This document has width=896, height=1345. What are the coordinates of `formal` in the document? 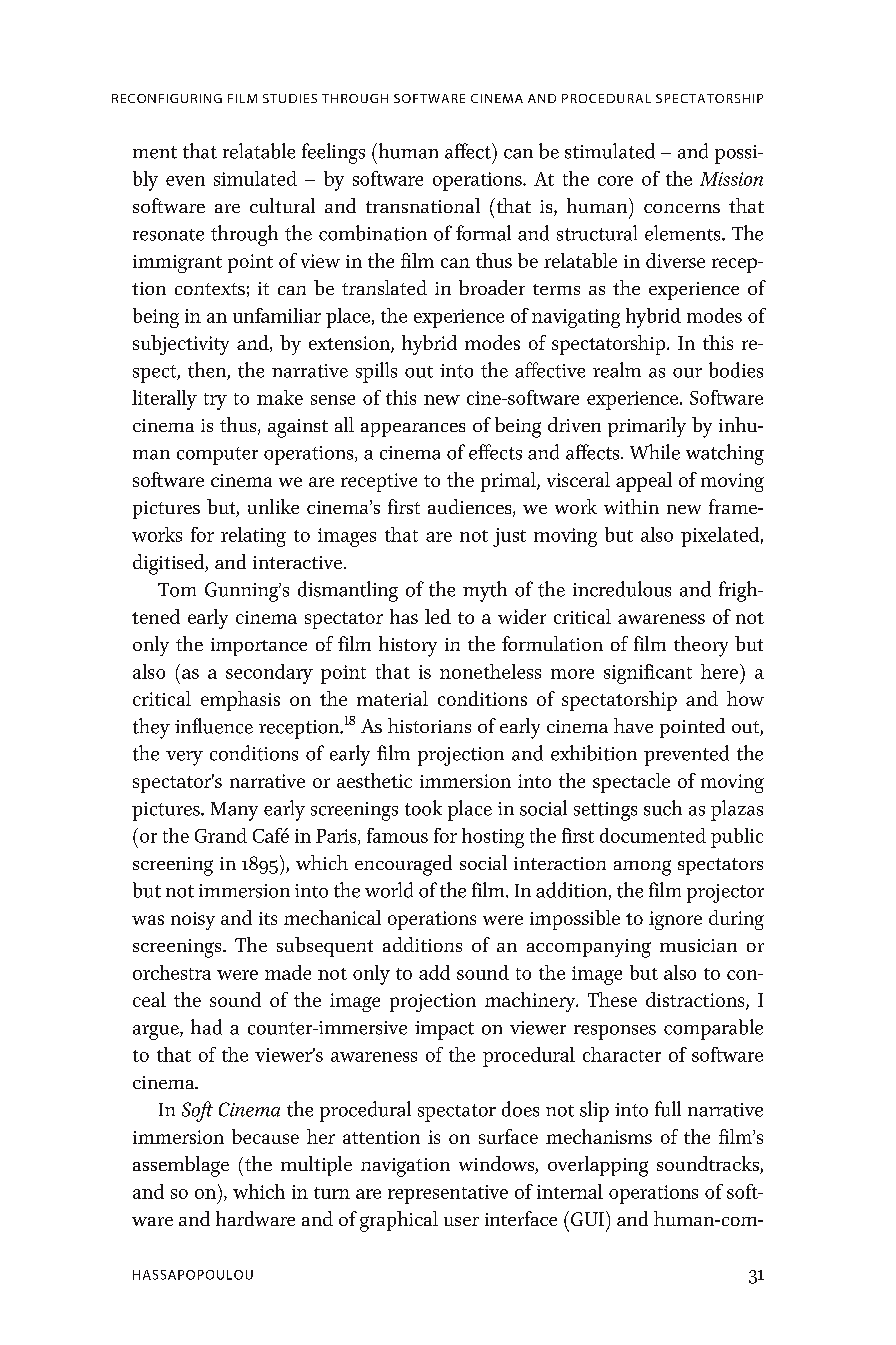 It's located at (483, 233).
